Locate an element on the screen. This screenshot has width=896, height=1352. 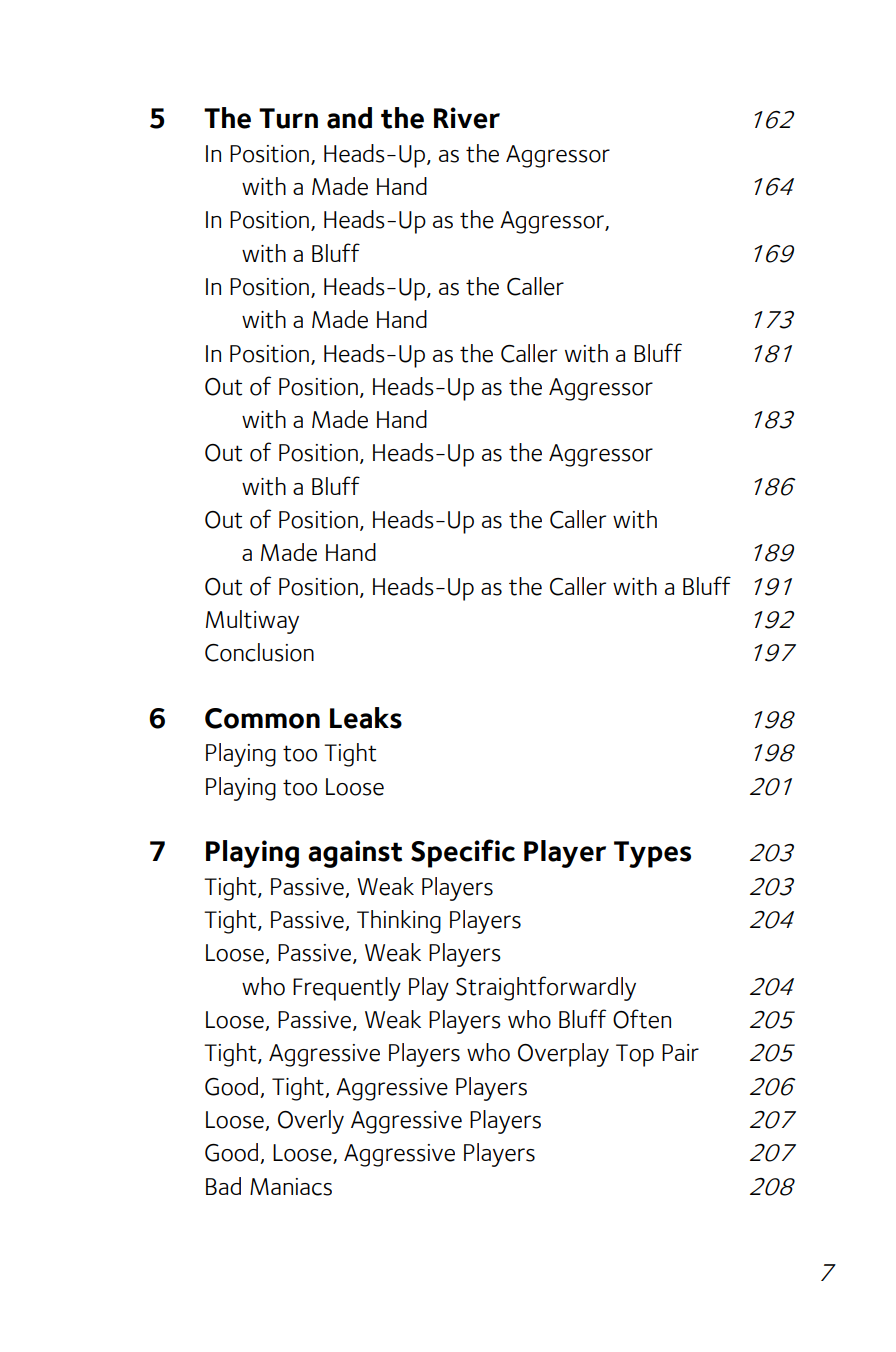
River is located at coordinates (467, 118).
